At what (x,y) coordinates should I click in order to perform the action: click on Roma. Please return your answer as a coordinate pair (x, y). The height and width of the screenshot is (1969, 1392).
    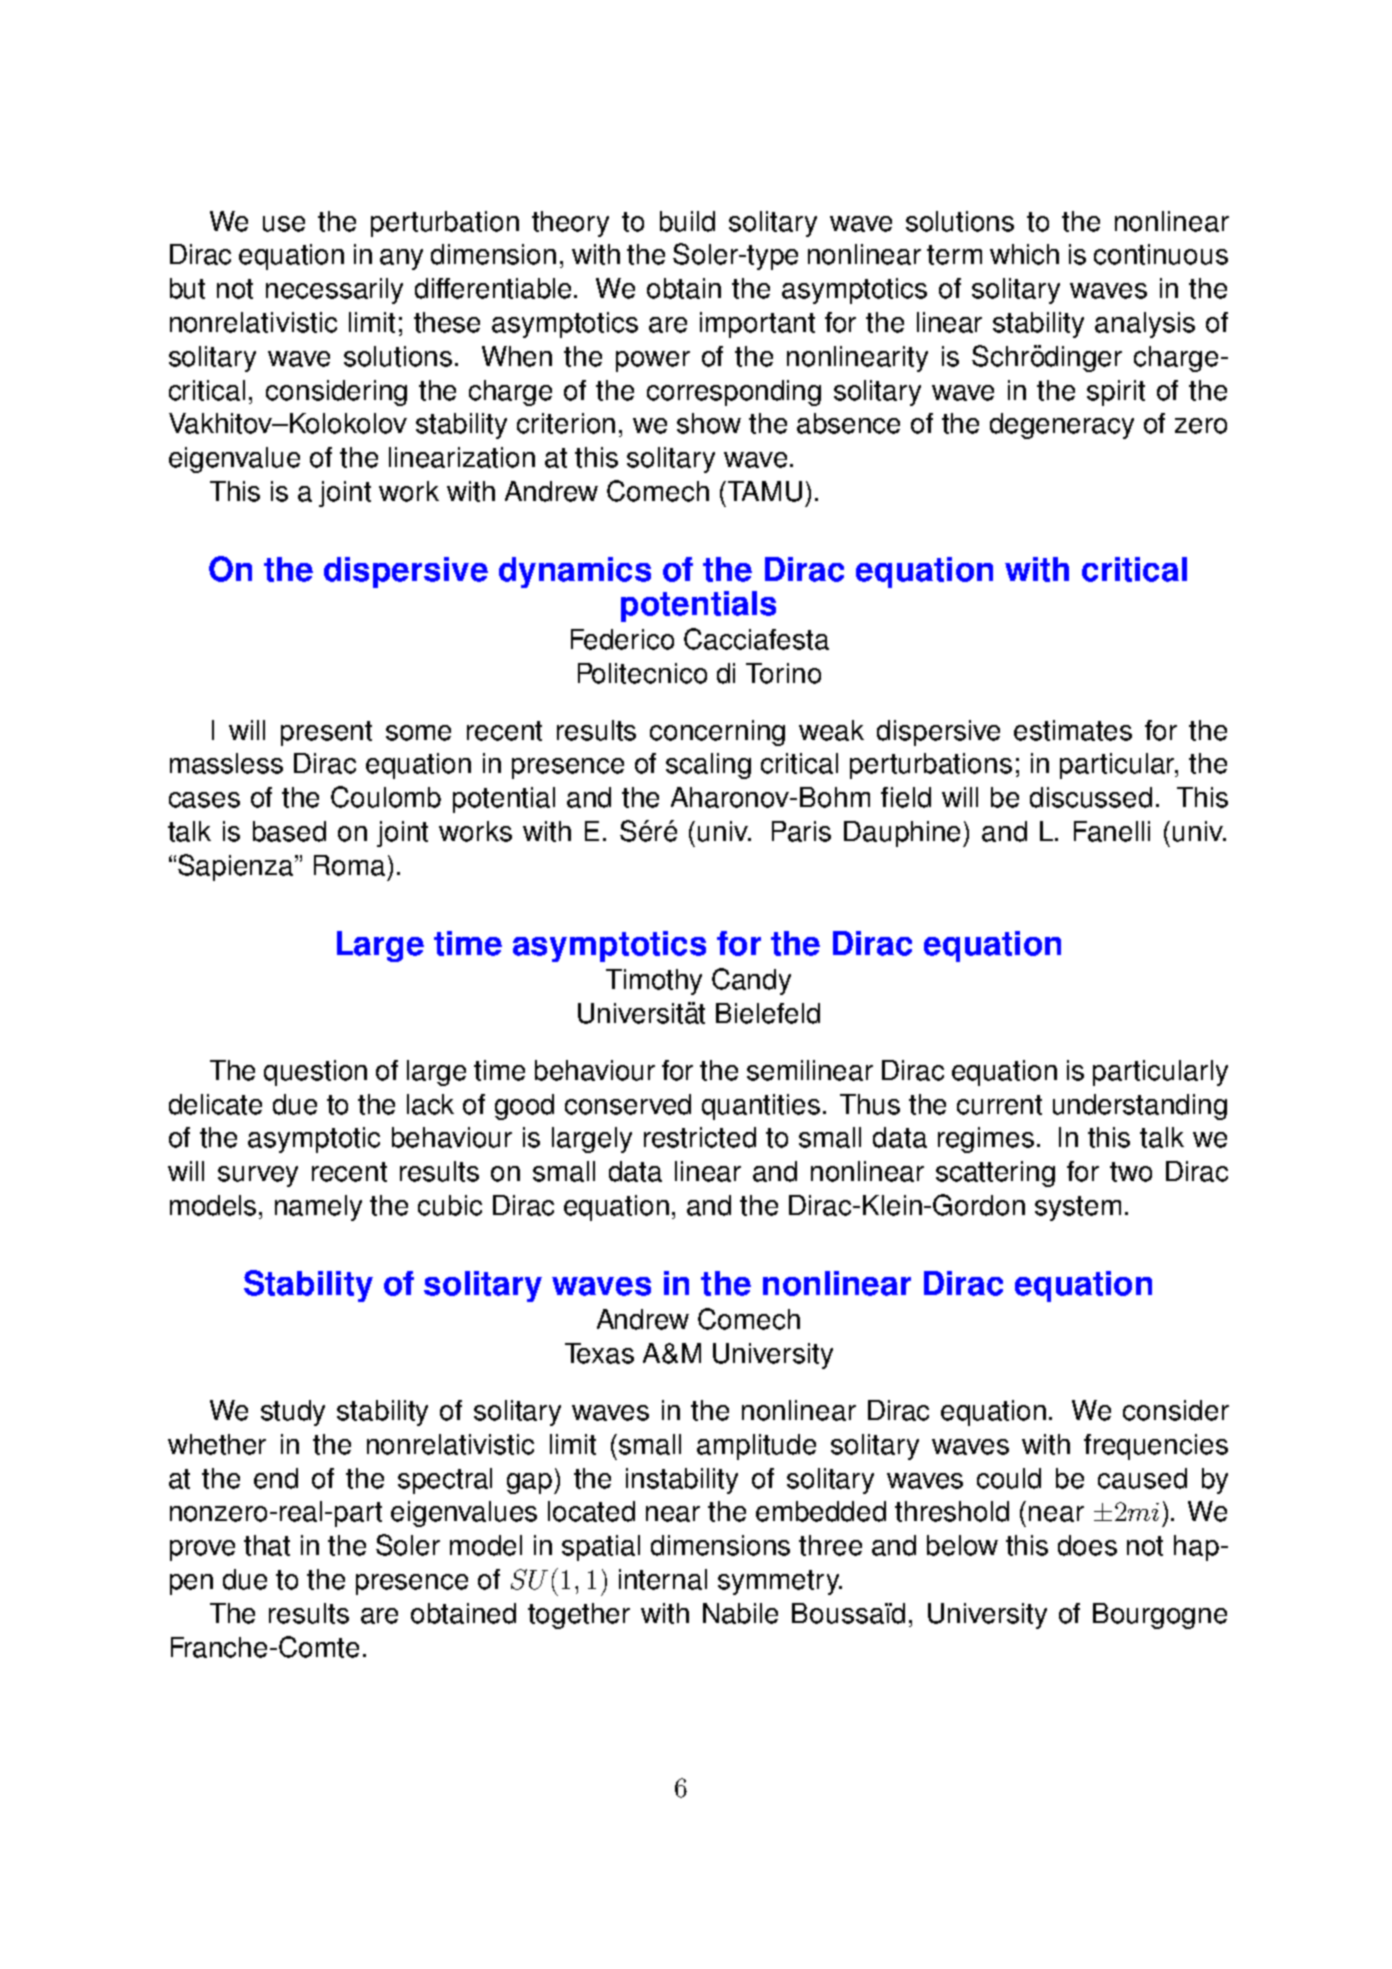
    Looking at the image, I should click on (349, 865).
